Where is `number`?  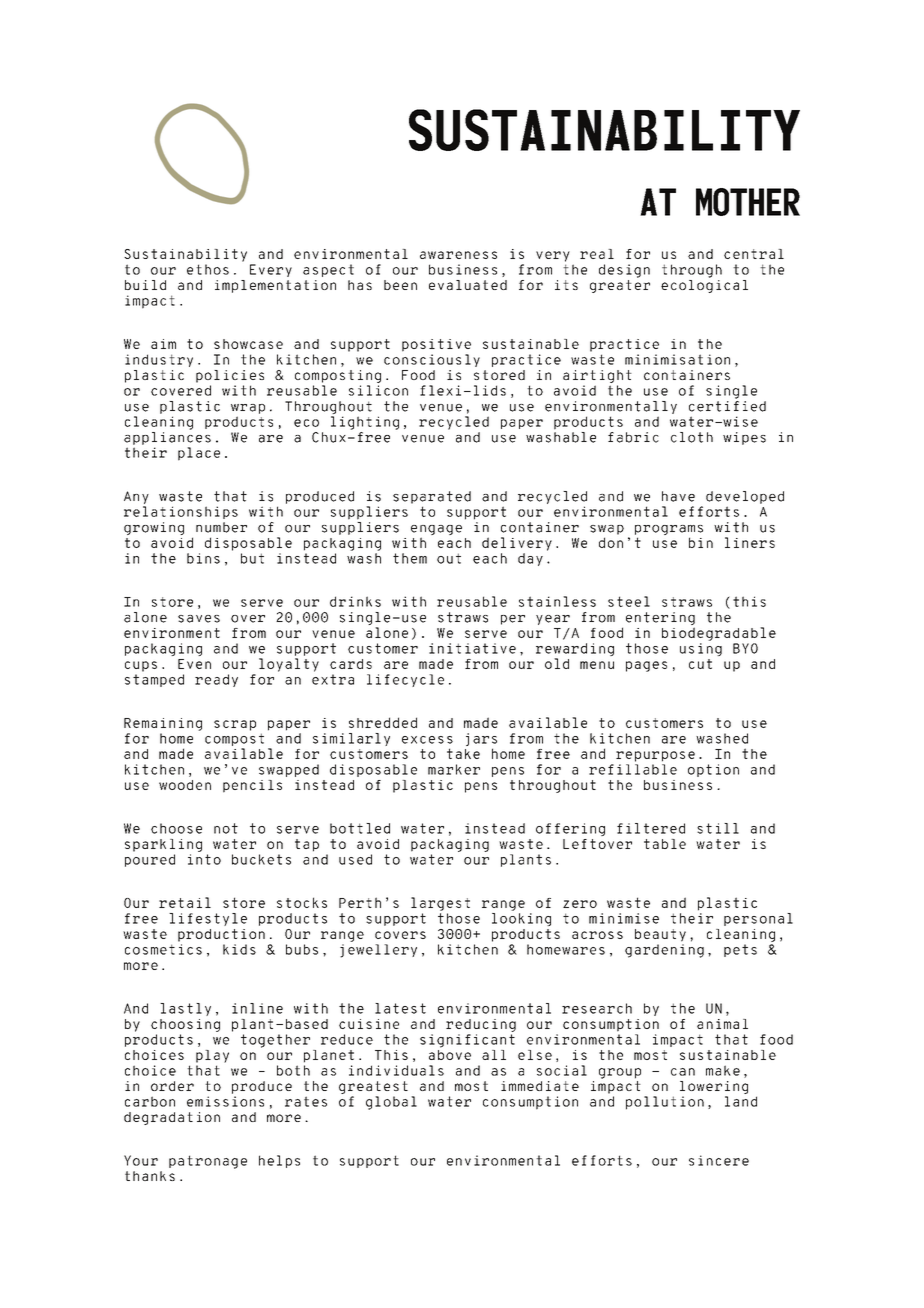 number is located at coordinates (221, 527).
